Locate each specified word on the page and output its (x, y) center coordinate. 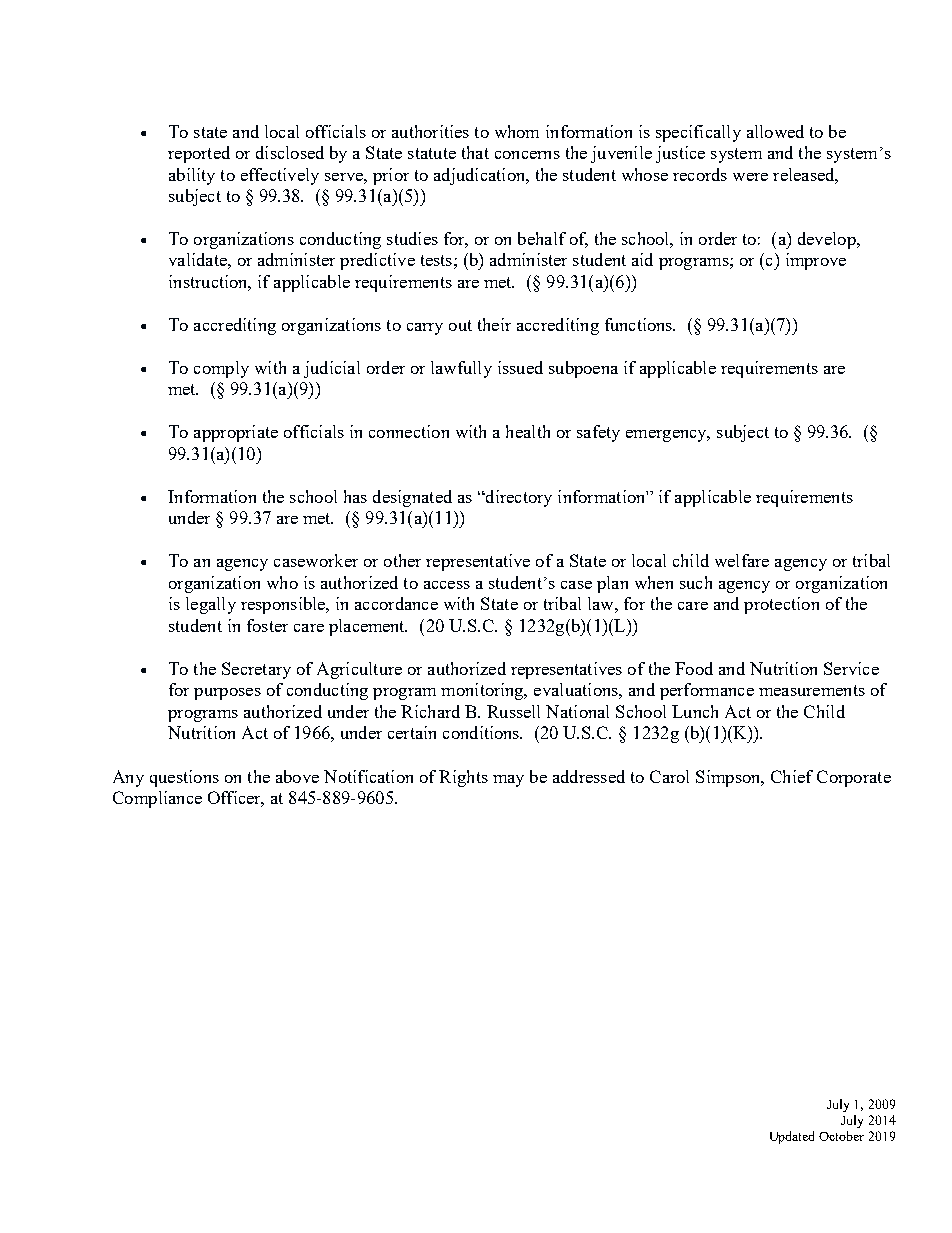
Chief (792, 776)
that (475, 152)
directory (517, 498)
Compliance (157, 799)
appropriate (236, 433)
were (750, 177)
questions (184, 778)
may (508, 781)
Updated (792, 1137)
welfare (742, 560)
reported (199, 154)
